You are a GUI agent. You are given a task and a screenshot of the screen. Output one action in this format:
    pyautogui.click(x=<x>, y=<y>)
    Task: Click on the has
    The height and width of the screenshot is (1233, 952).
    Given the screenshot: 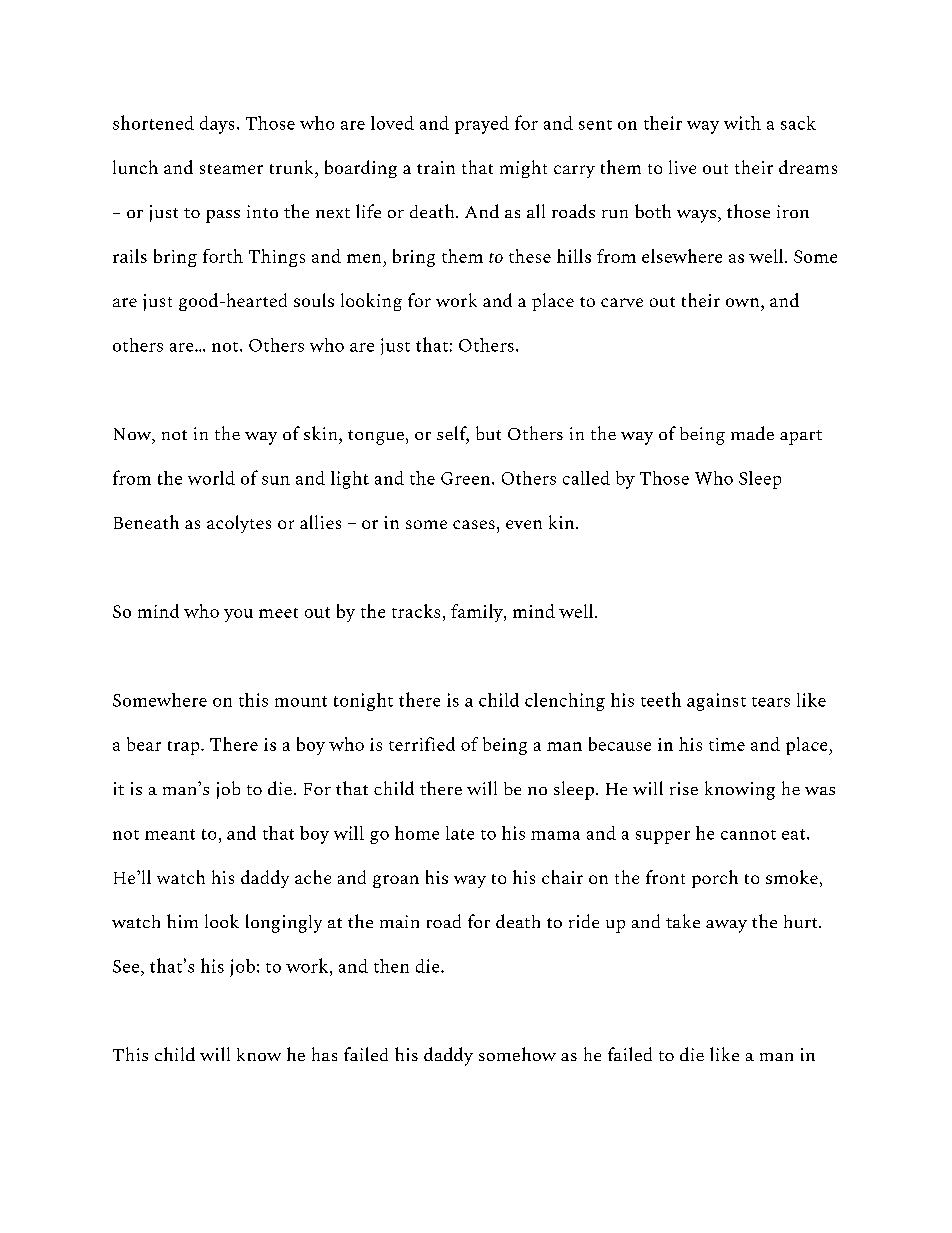 What is the action you would take?
    pyautogui.click(x=324, y=1054)
